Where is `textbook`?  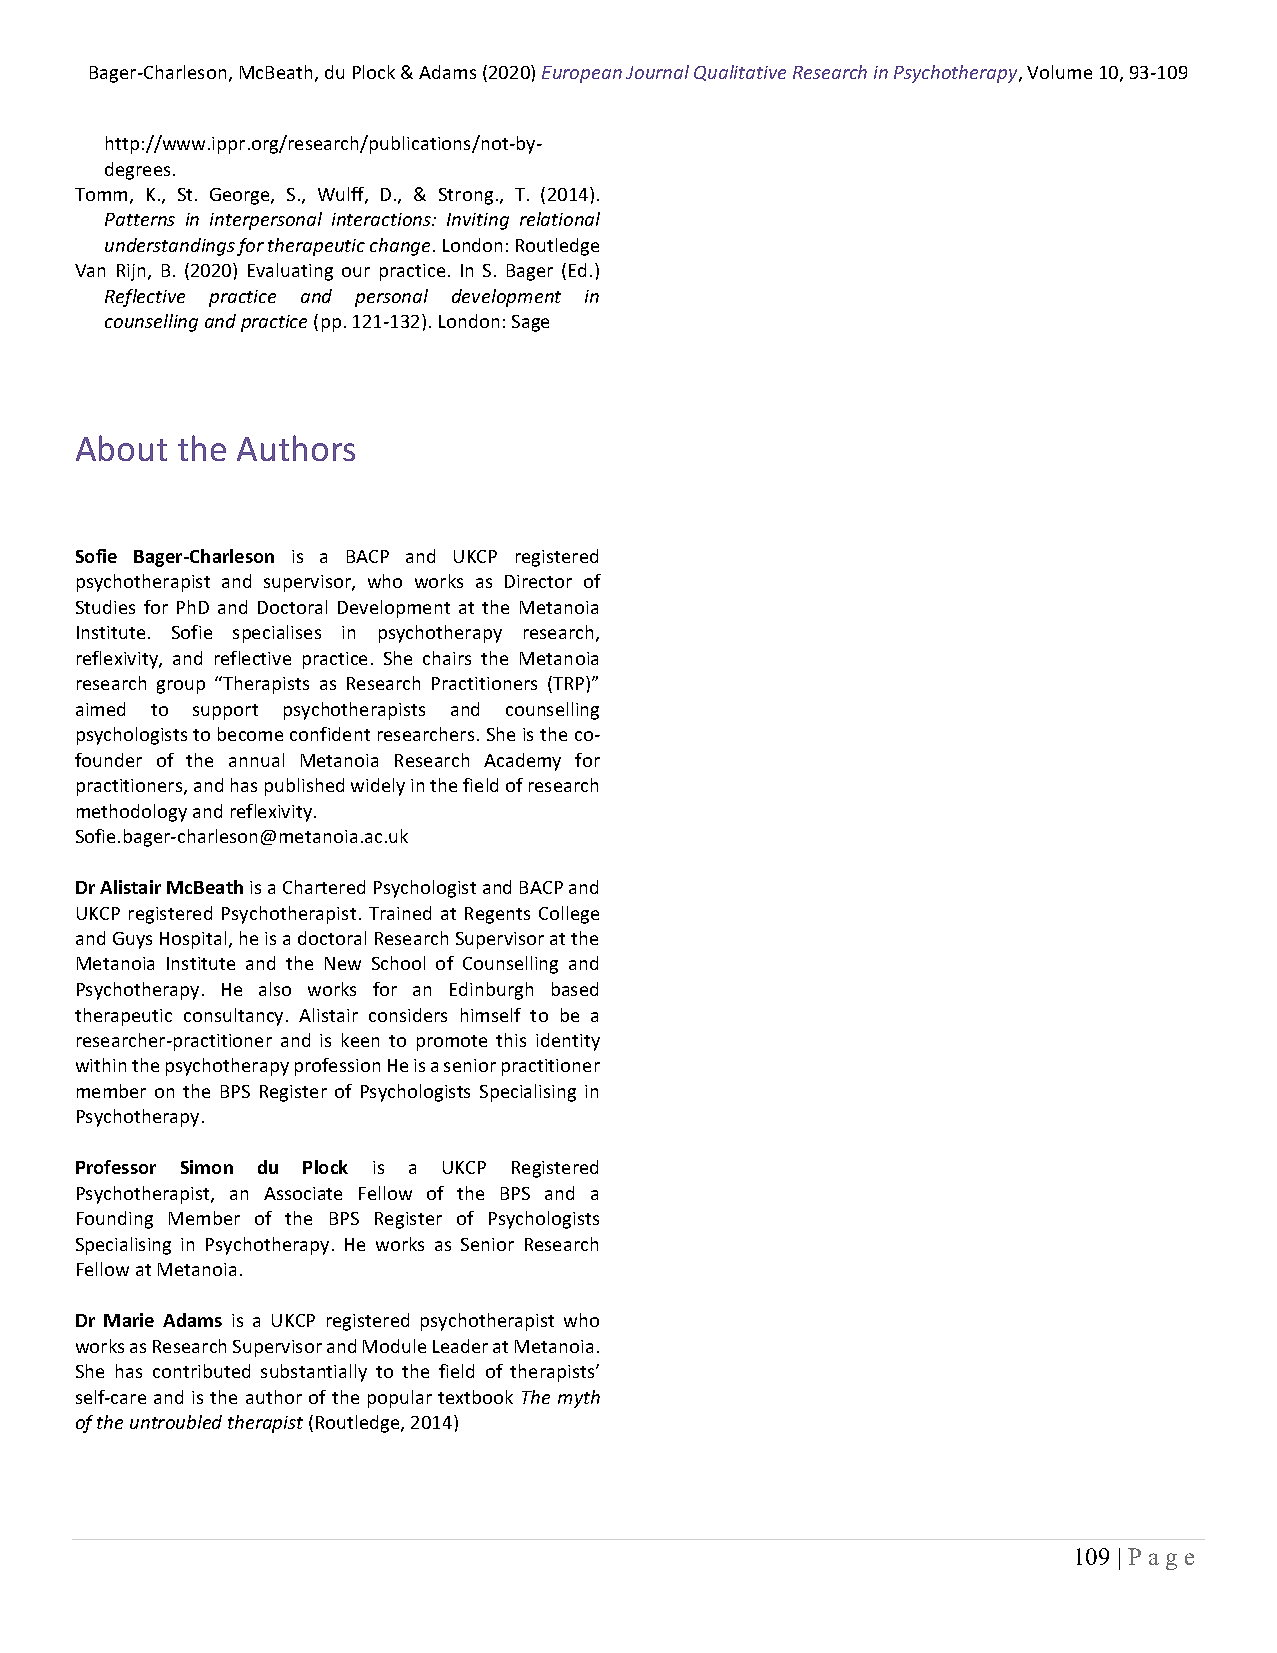 textbook is located at coordinates (475, 1397).
